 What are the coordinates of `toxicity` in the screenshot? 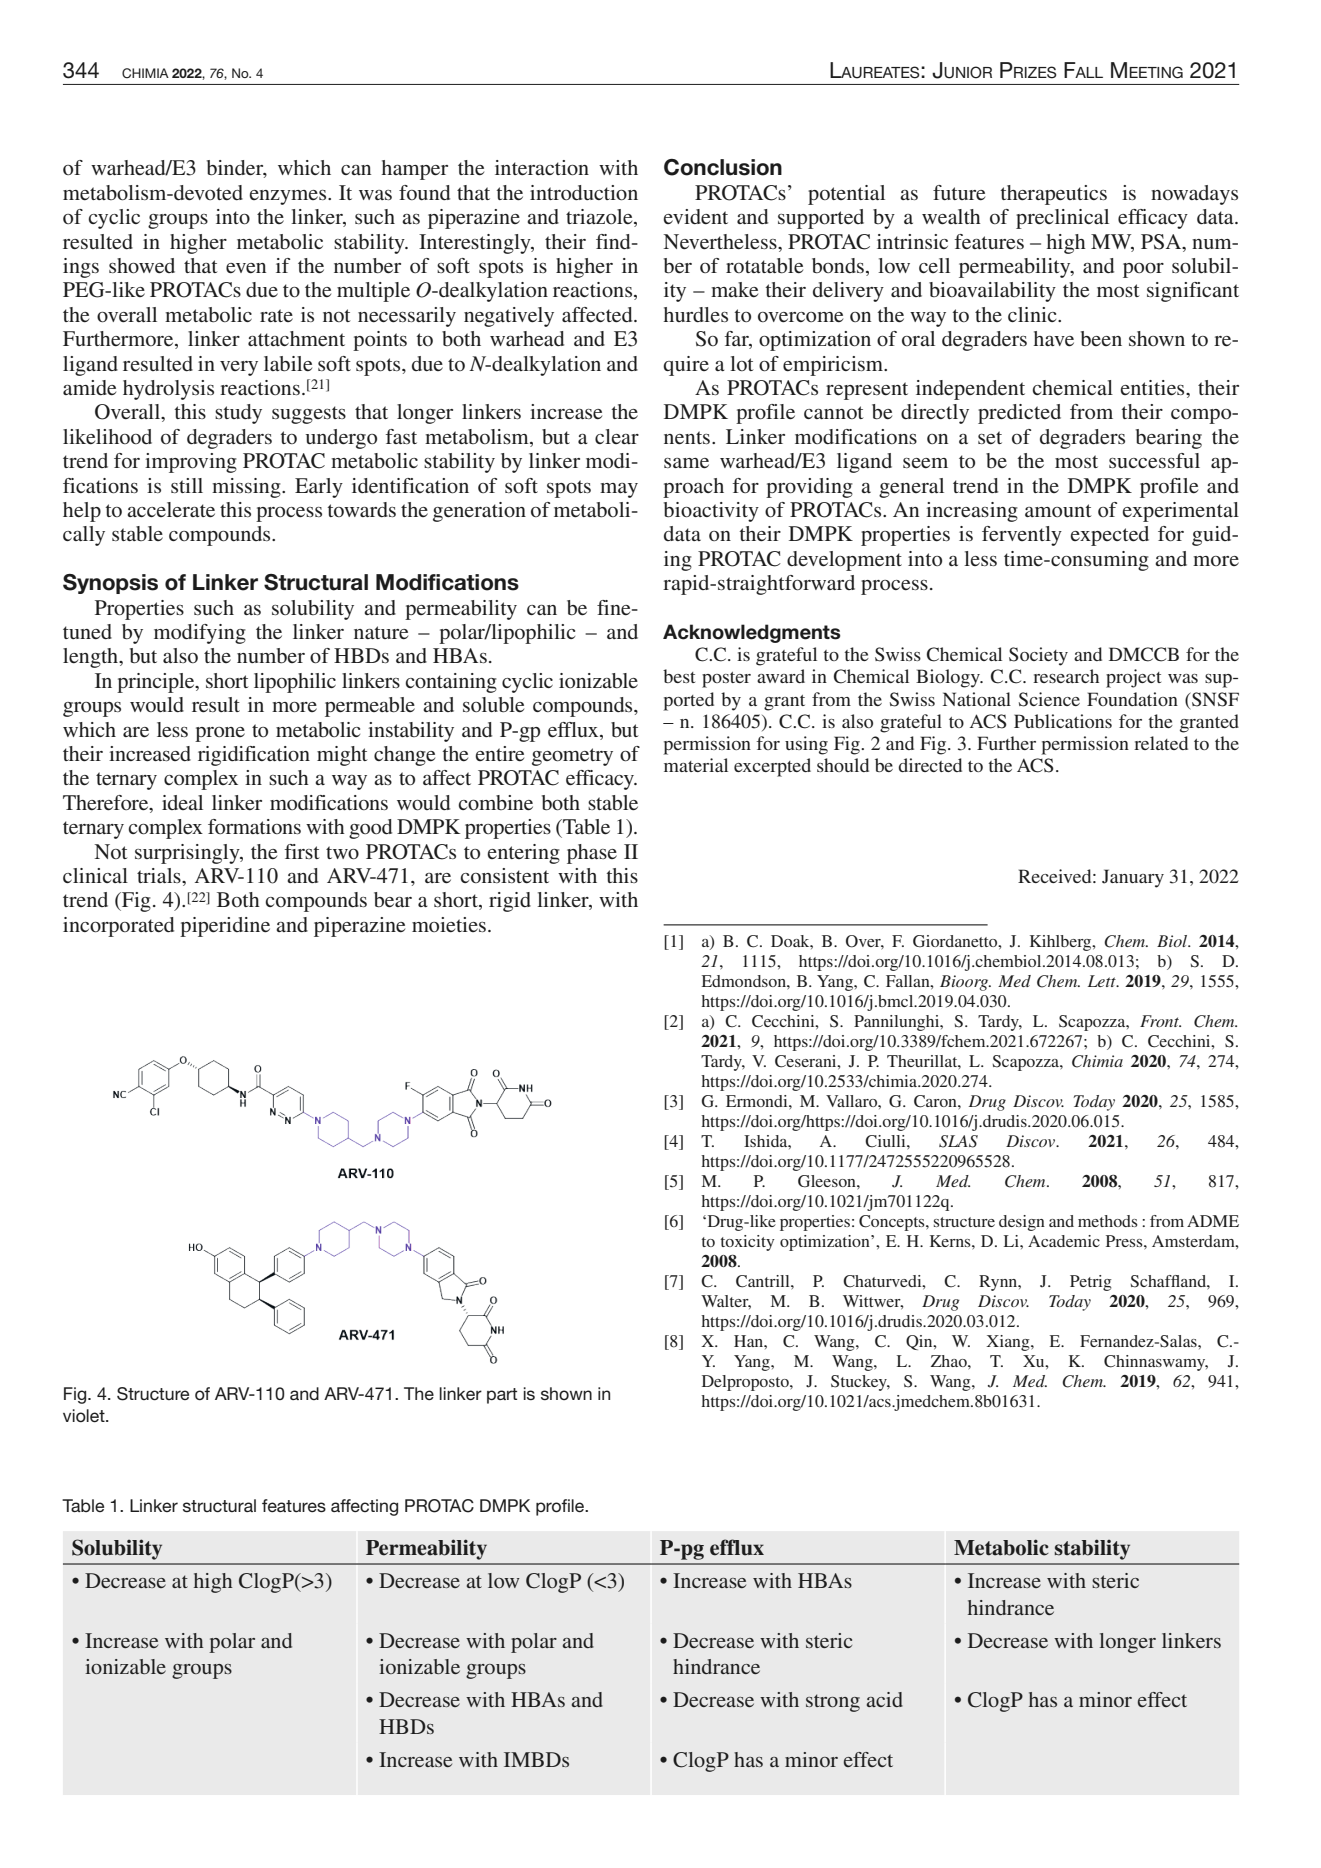 It's located at (748, 1243).
